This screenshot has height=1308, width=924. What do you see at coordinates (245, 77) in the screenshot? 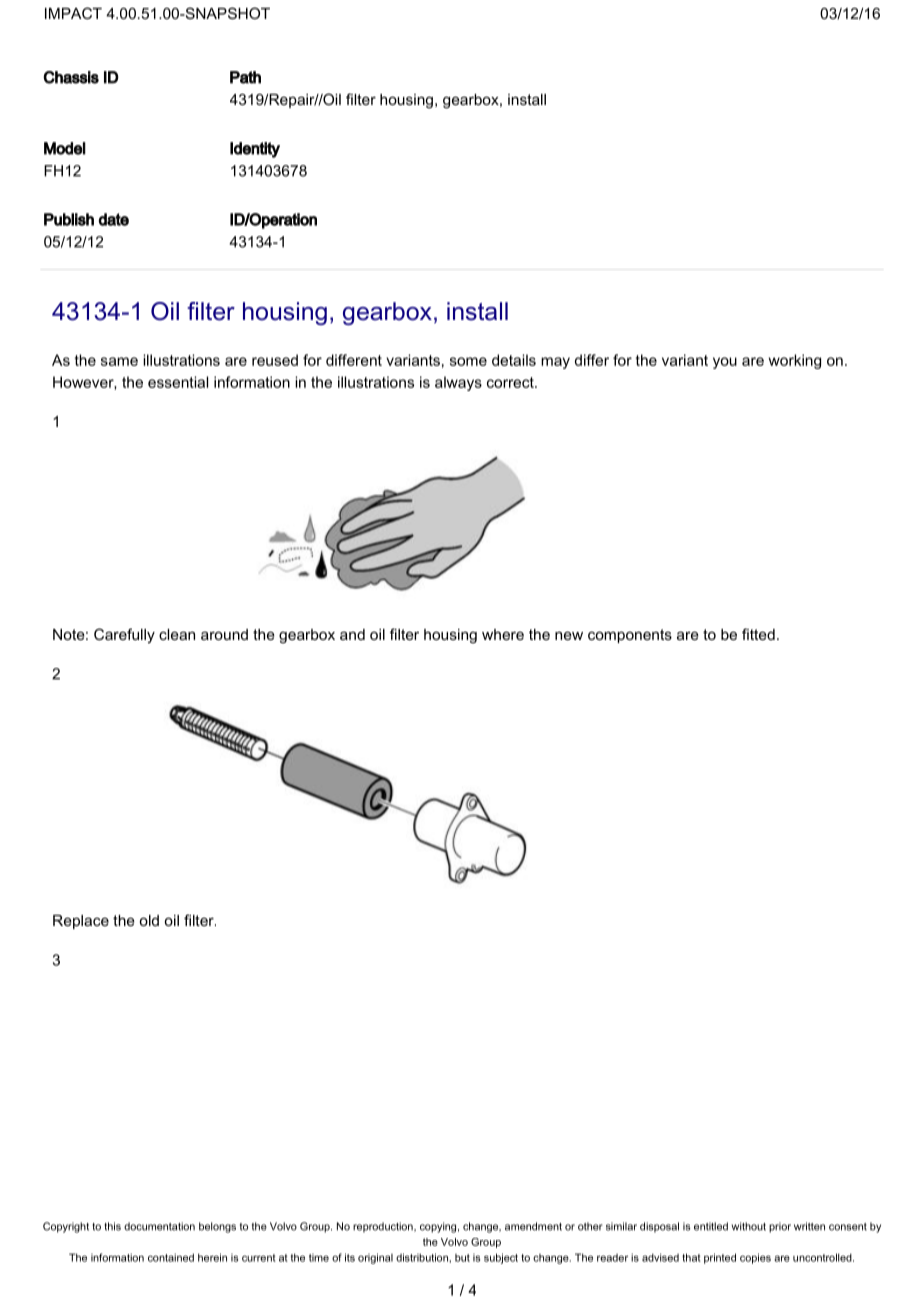
I see `Path` at bounding box center [245, 77].
